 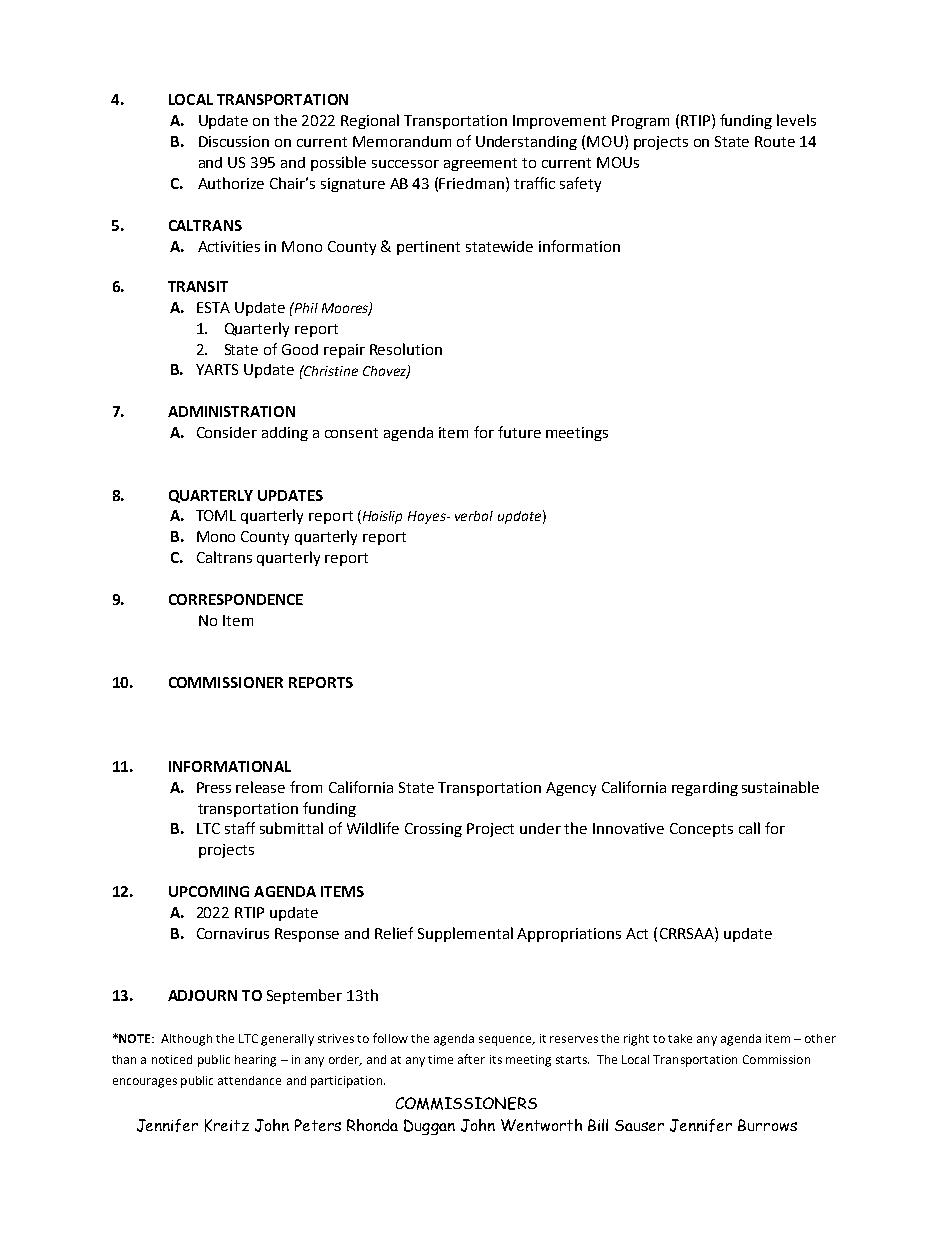 I want to click on Discussion, so click(x=234, y=141).
